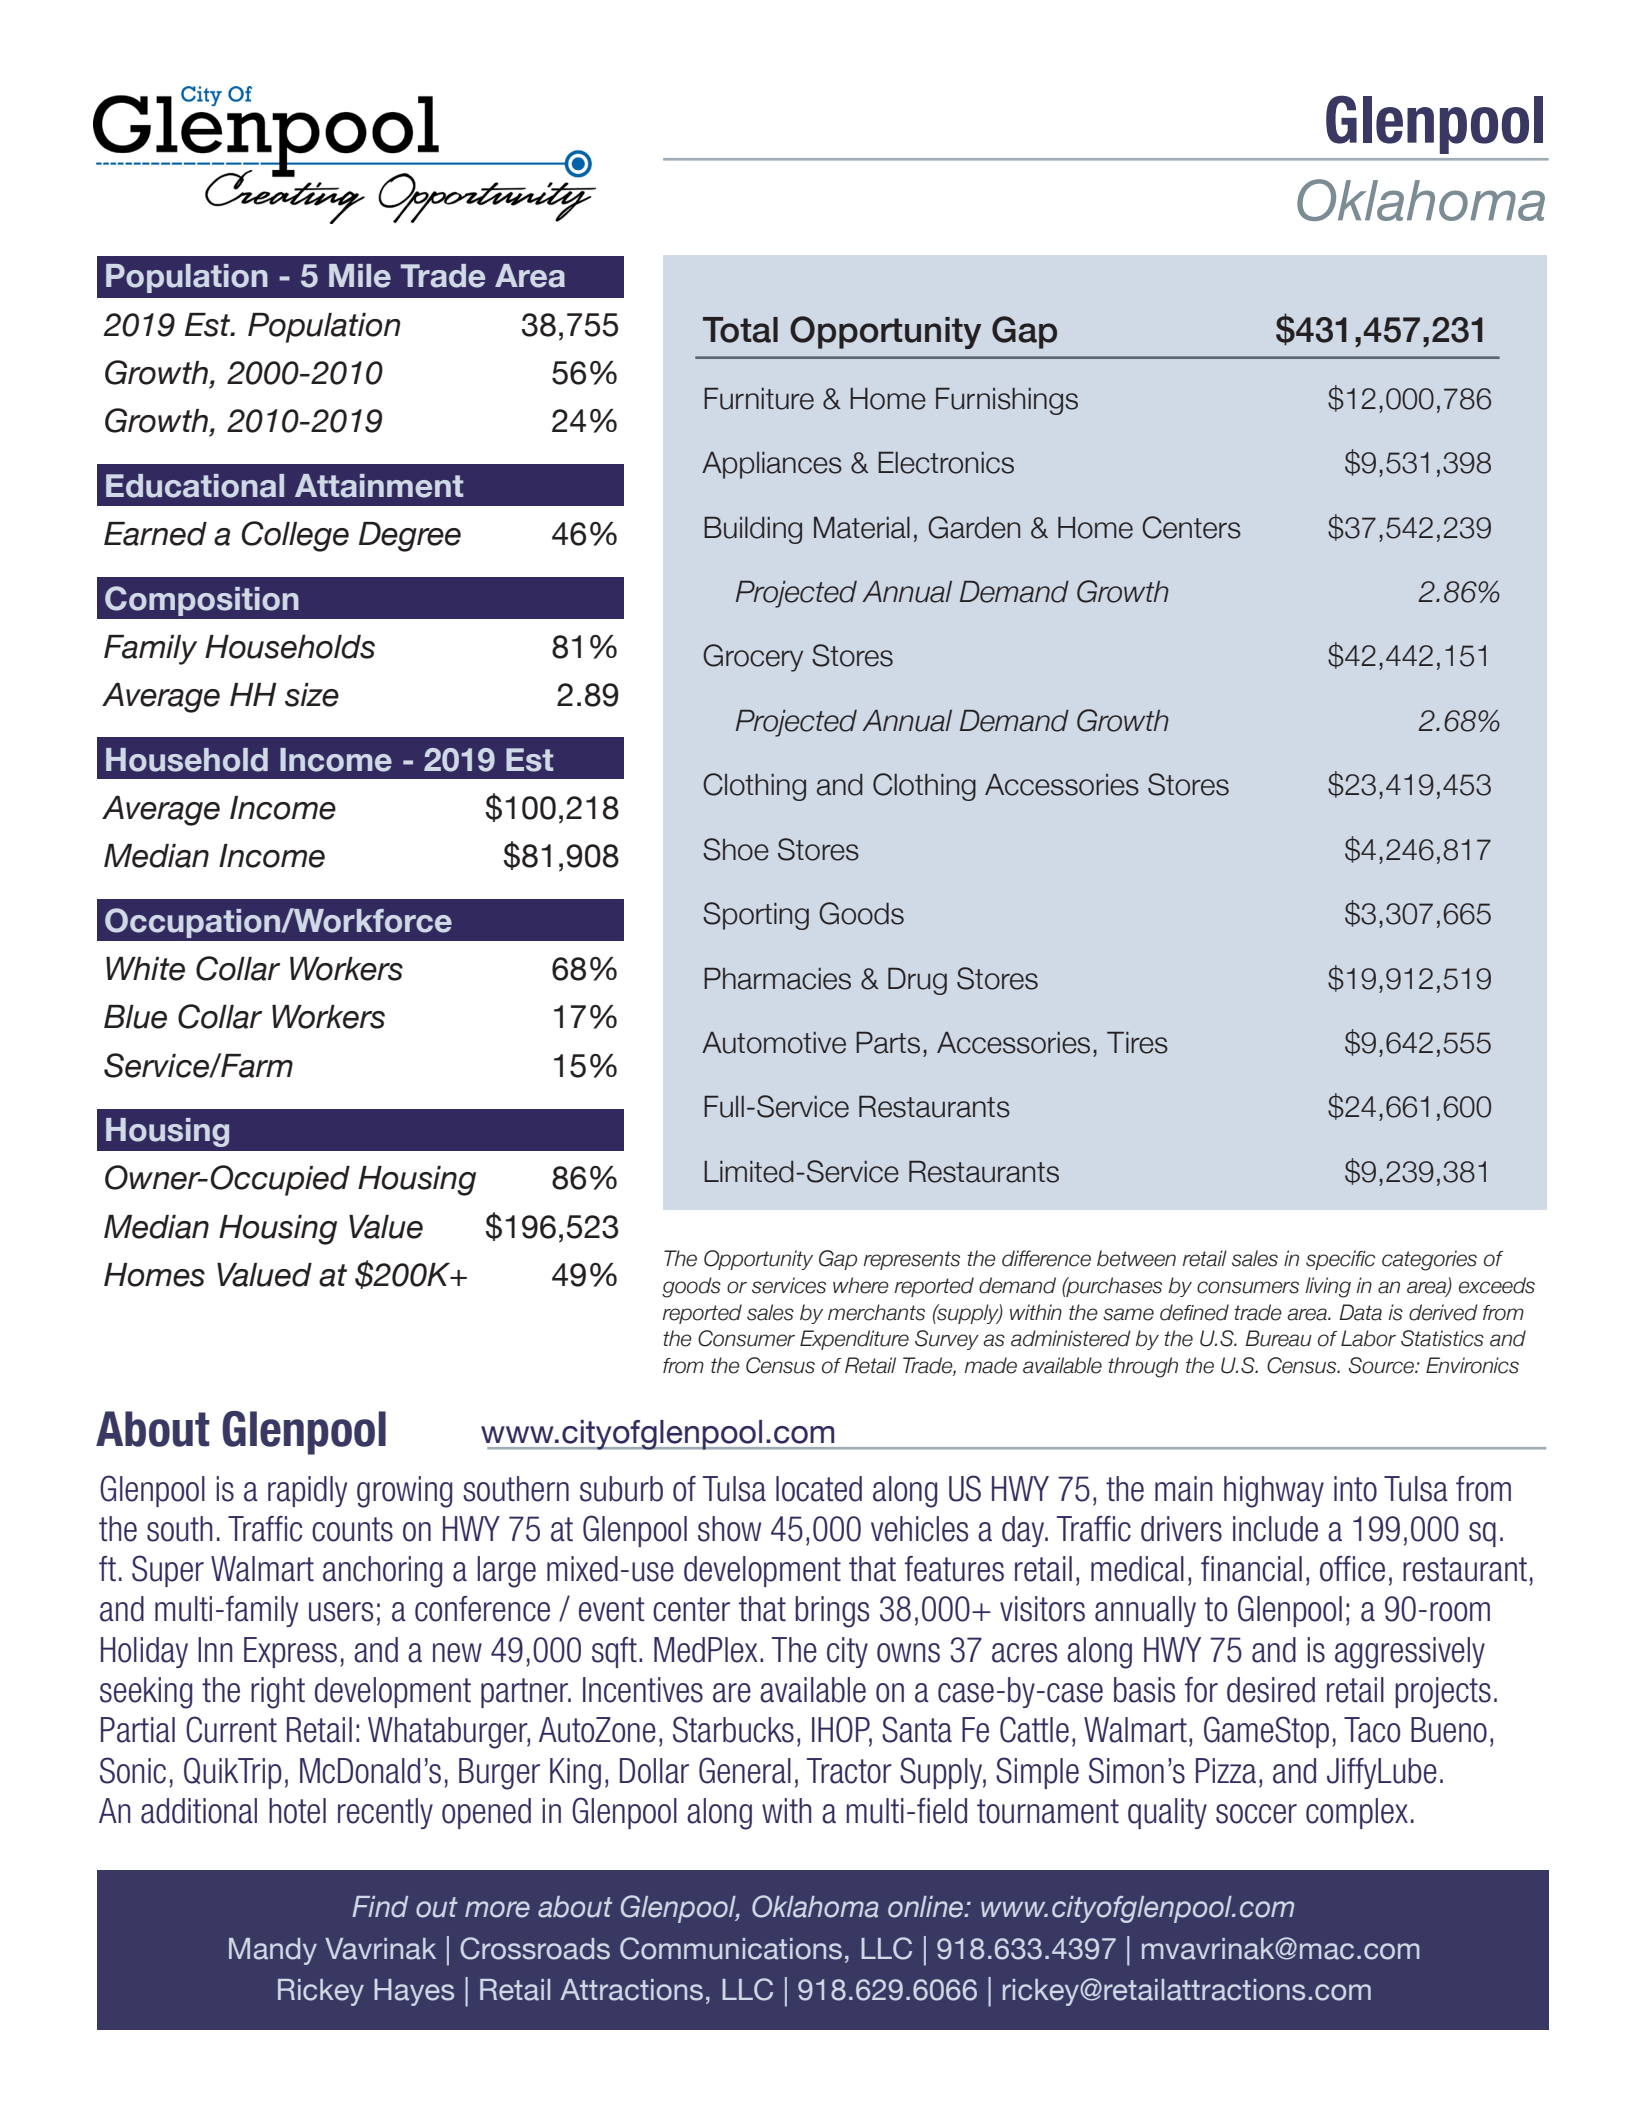 Image resolution: width=1643 pixels, height=2126 pixels. What do you see at coordinates (1007, 401) in the screenshot?
I see `Furnishings` at bounding box center [1007, 401].
